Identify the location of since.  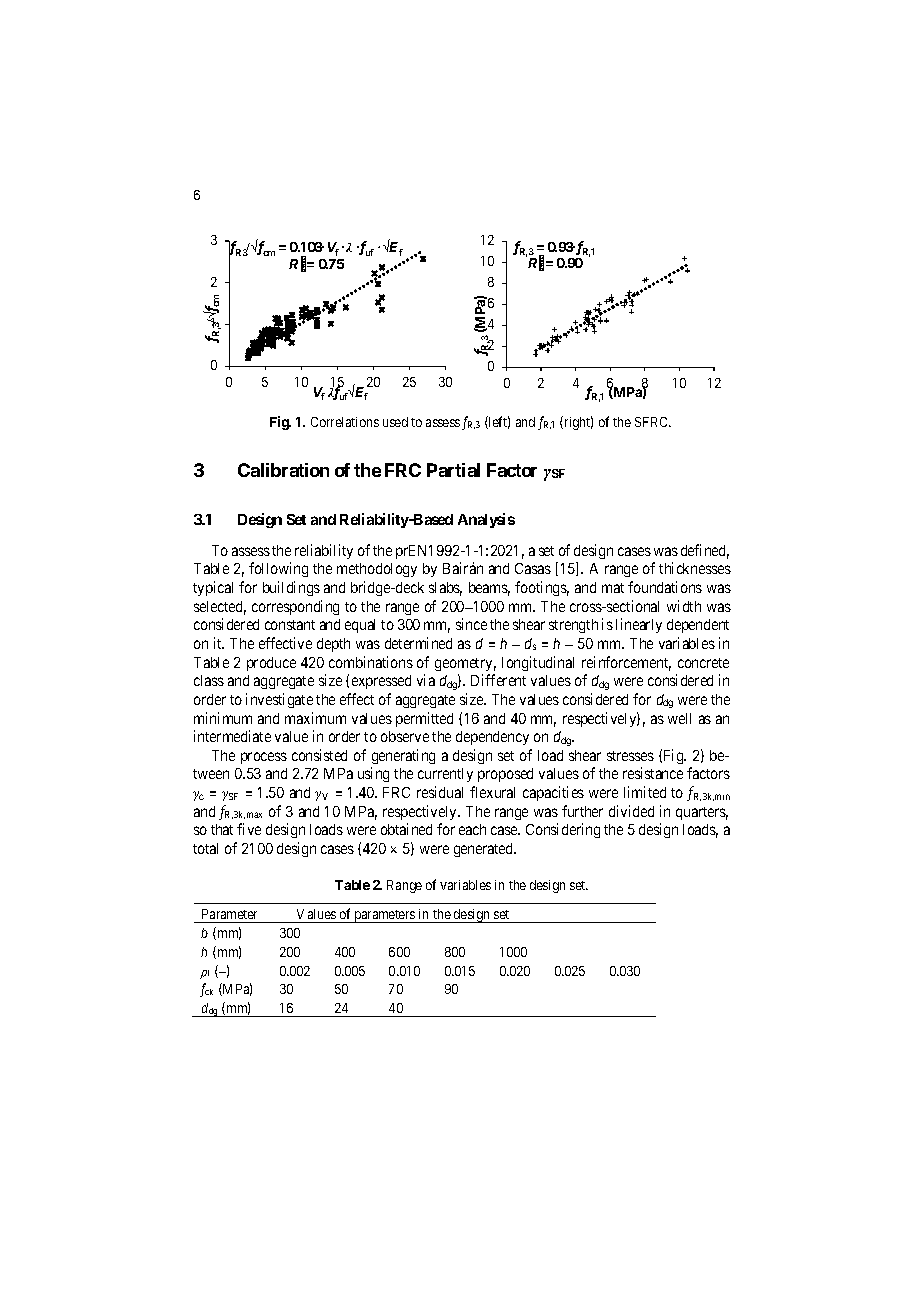
(471, 624).
